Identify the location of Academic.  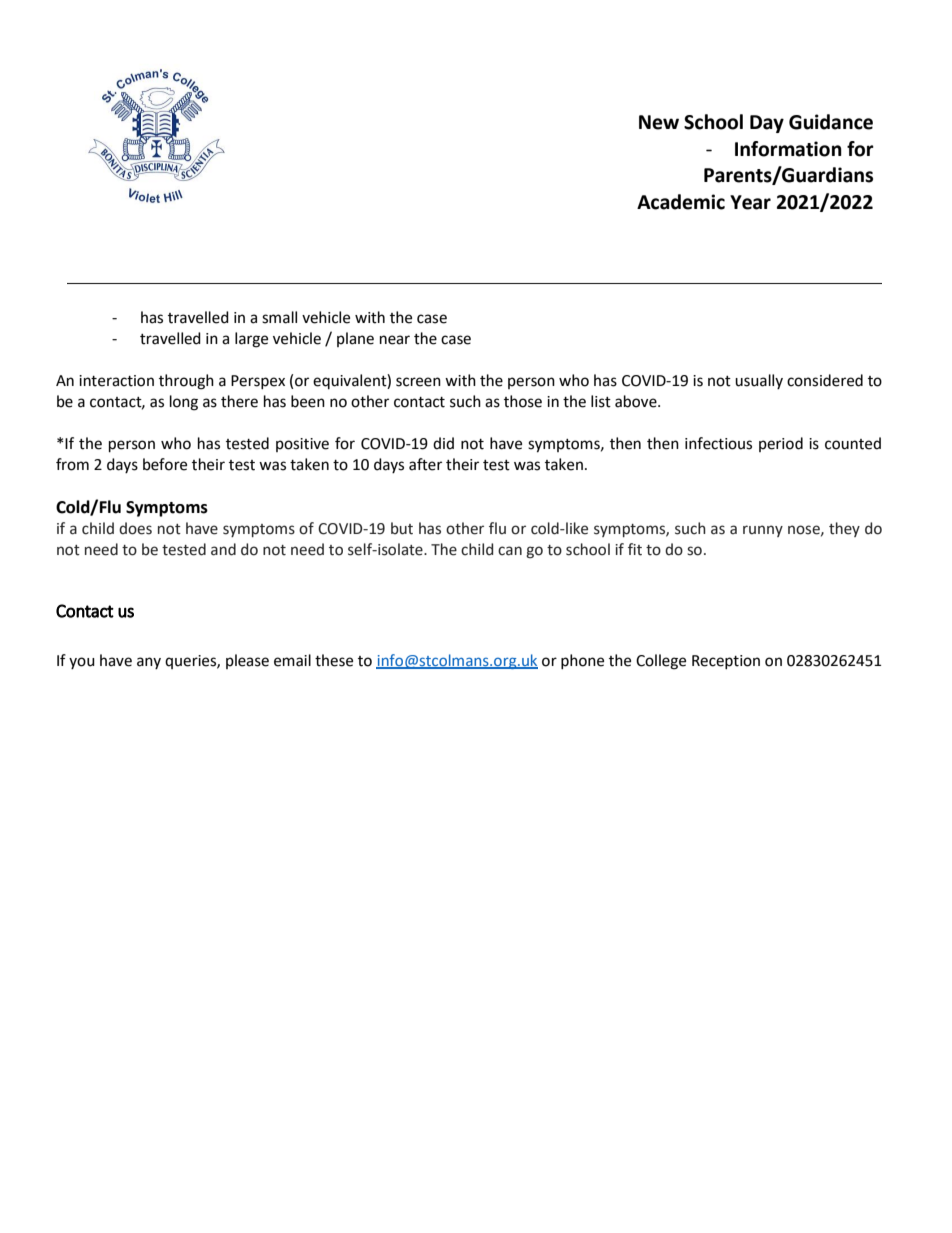
(681, 202).
